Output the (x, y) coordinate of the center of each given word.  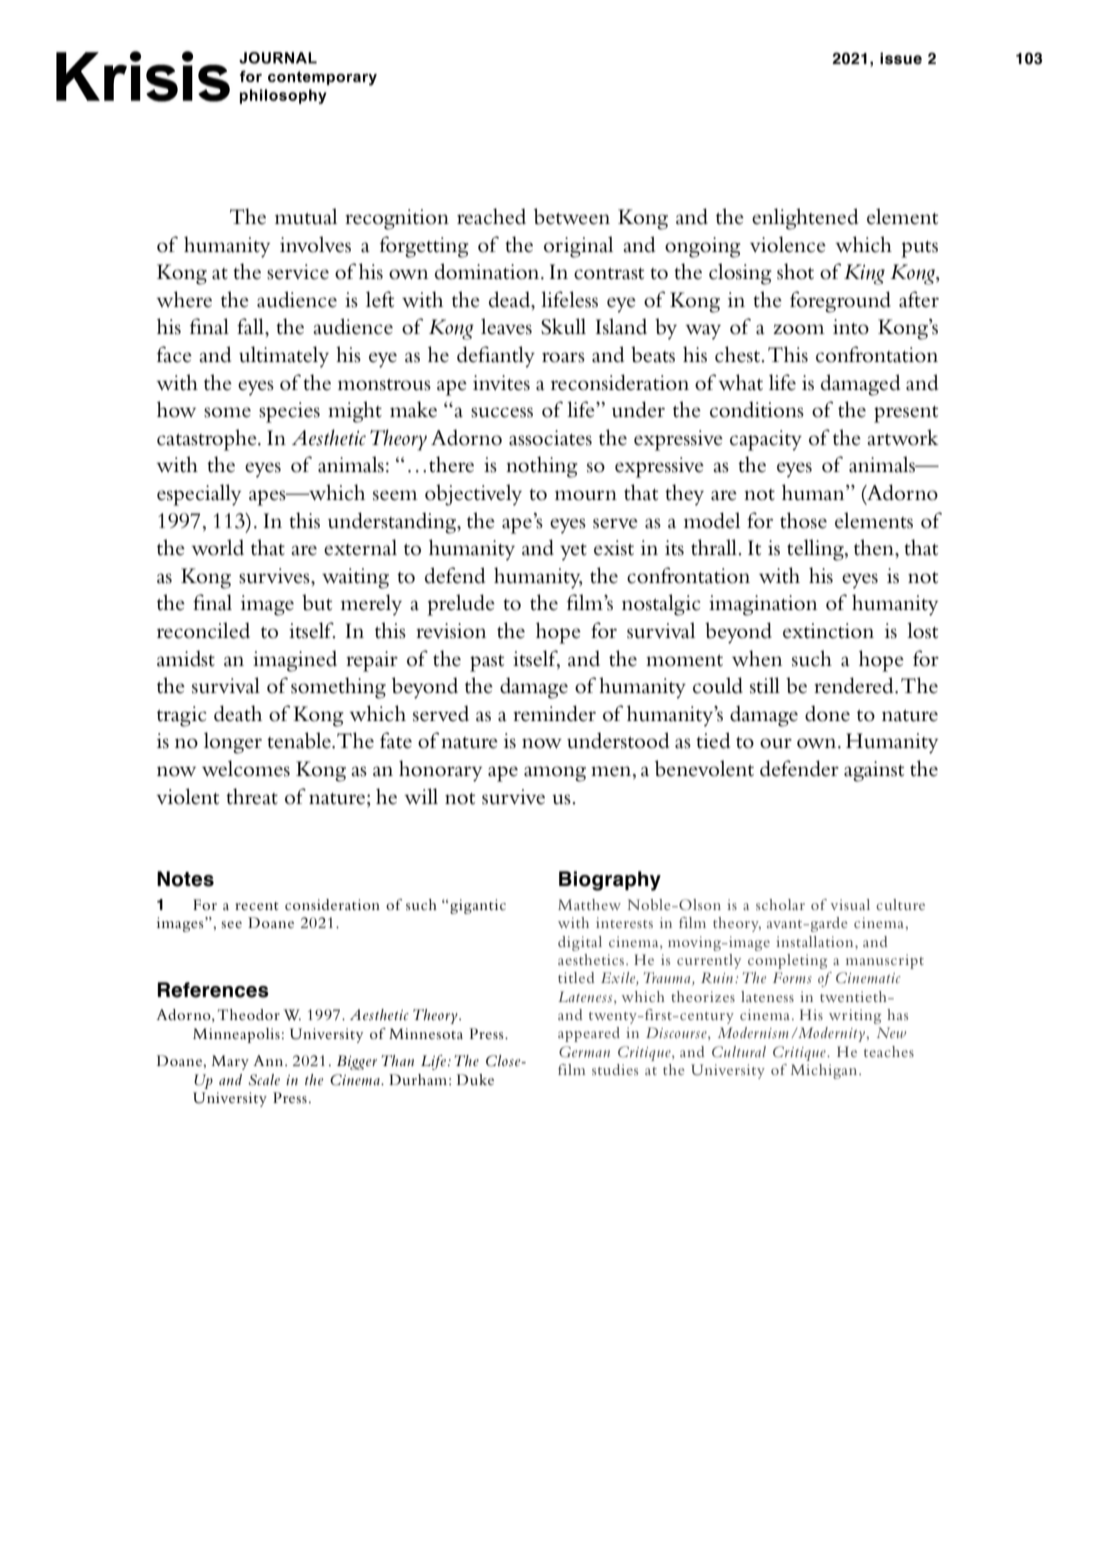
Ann (269, 1060)
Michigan (825, 1071)
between (572, 216)
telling (816, 550)
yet (573, 552)
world (217, 547)
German (584, 1052)
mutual (306, 216)
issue (901, 58)
